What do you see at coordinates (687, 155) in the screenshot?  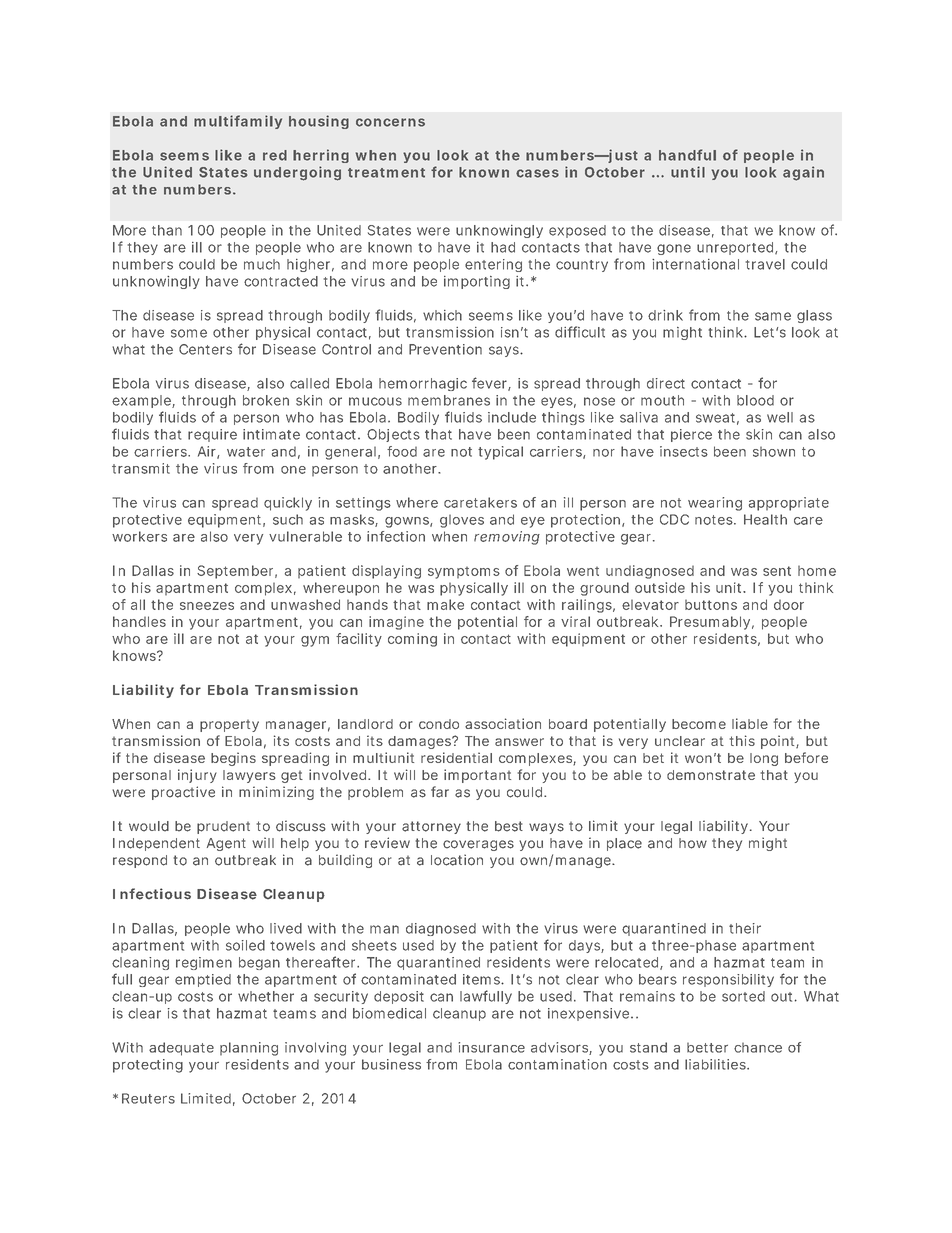 I see `handful` at bounding box center [687, 155].
